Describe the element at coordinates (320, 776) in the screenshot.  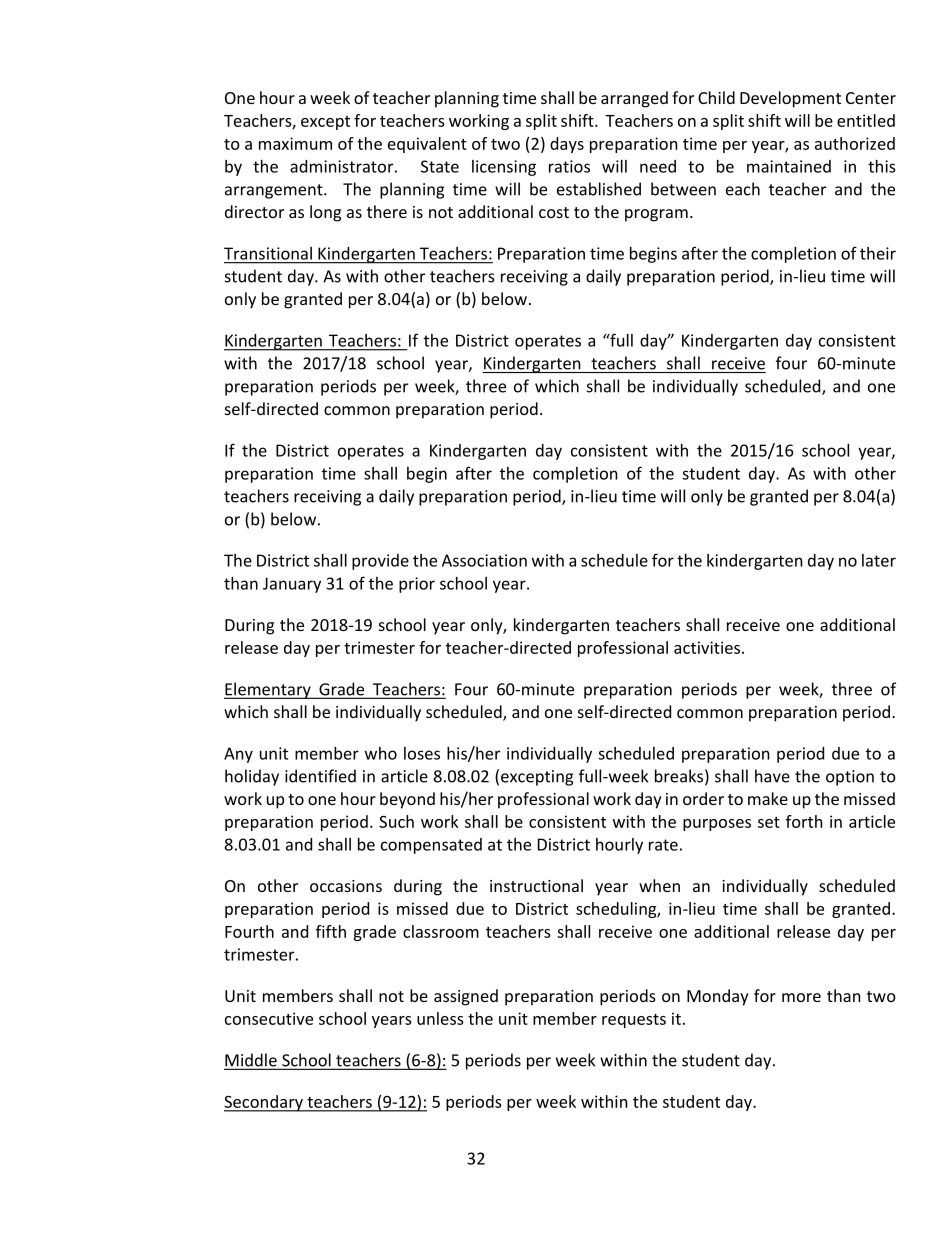
I see `identified` at that location.
